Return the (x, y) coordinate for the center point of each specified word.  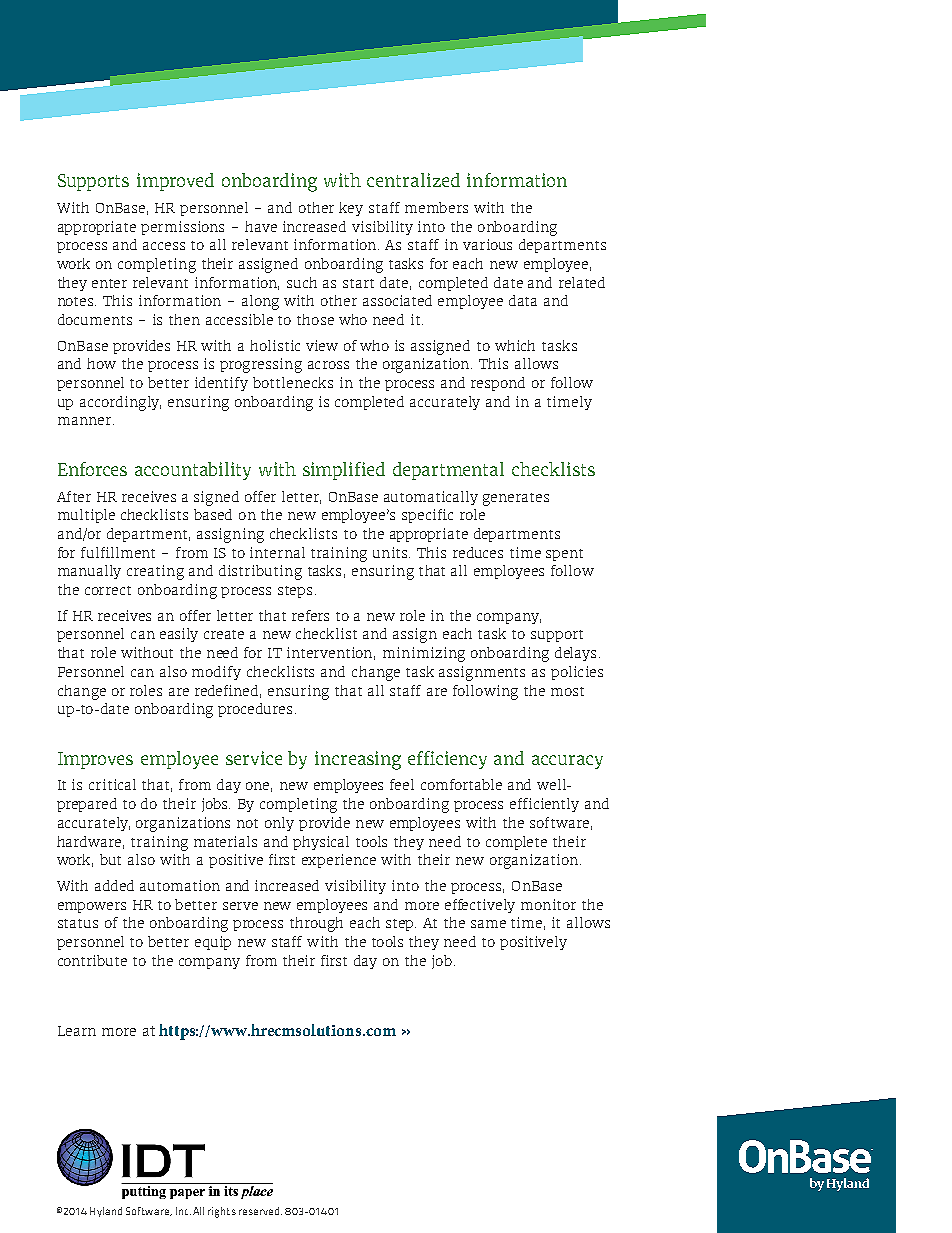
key (351, 209)
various (487, 244)
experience (339, 861)
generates (516, 499)
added (114, 885)
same (488, 924)
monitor (548, 904)
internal (277, 552)
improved (175, 182)
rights (222, 1212)
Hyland (106, 1212)
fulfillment (118, 552)
